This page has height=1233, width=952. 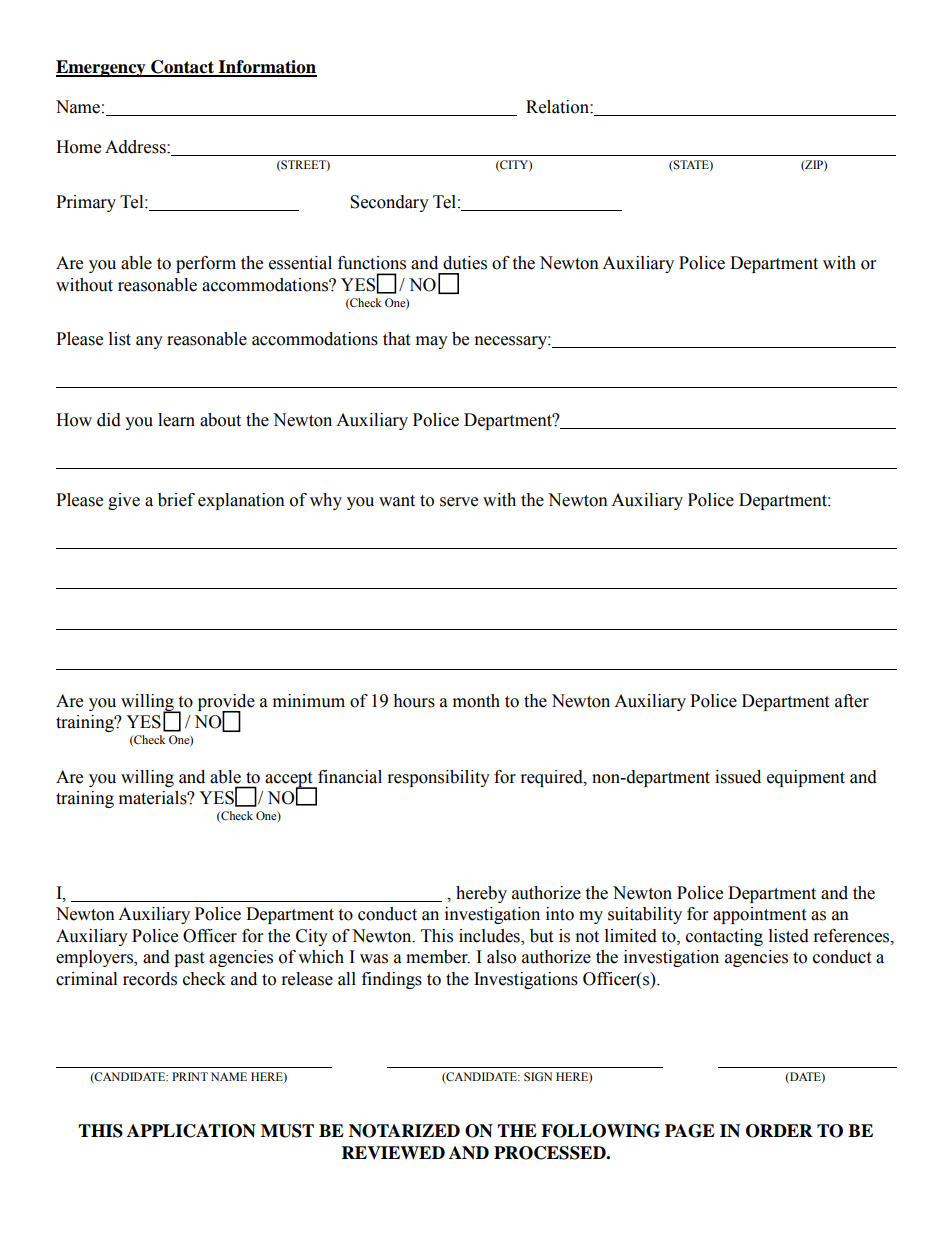 I want to click on after, so click(x=852, y=701).
